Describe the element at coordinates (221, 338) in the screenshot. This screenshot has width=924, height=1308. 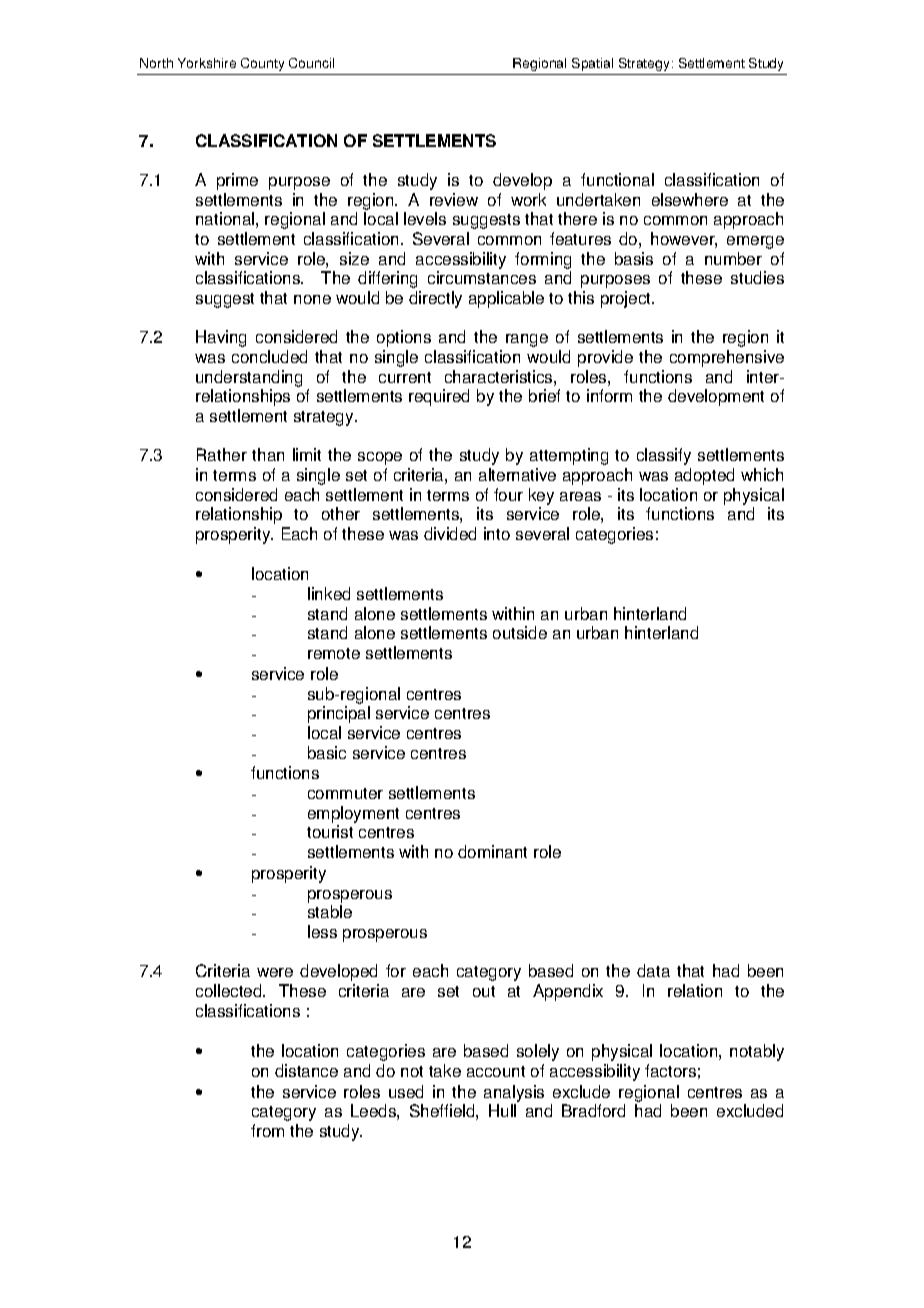
I see `Having` at that location.
